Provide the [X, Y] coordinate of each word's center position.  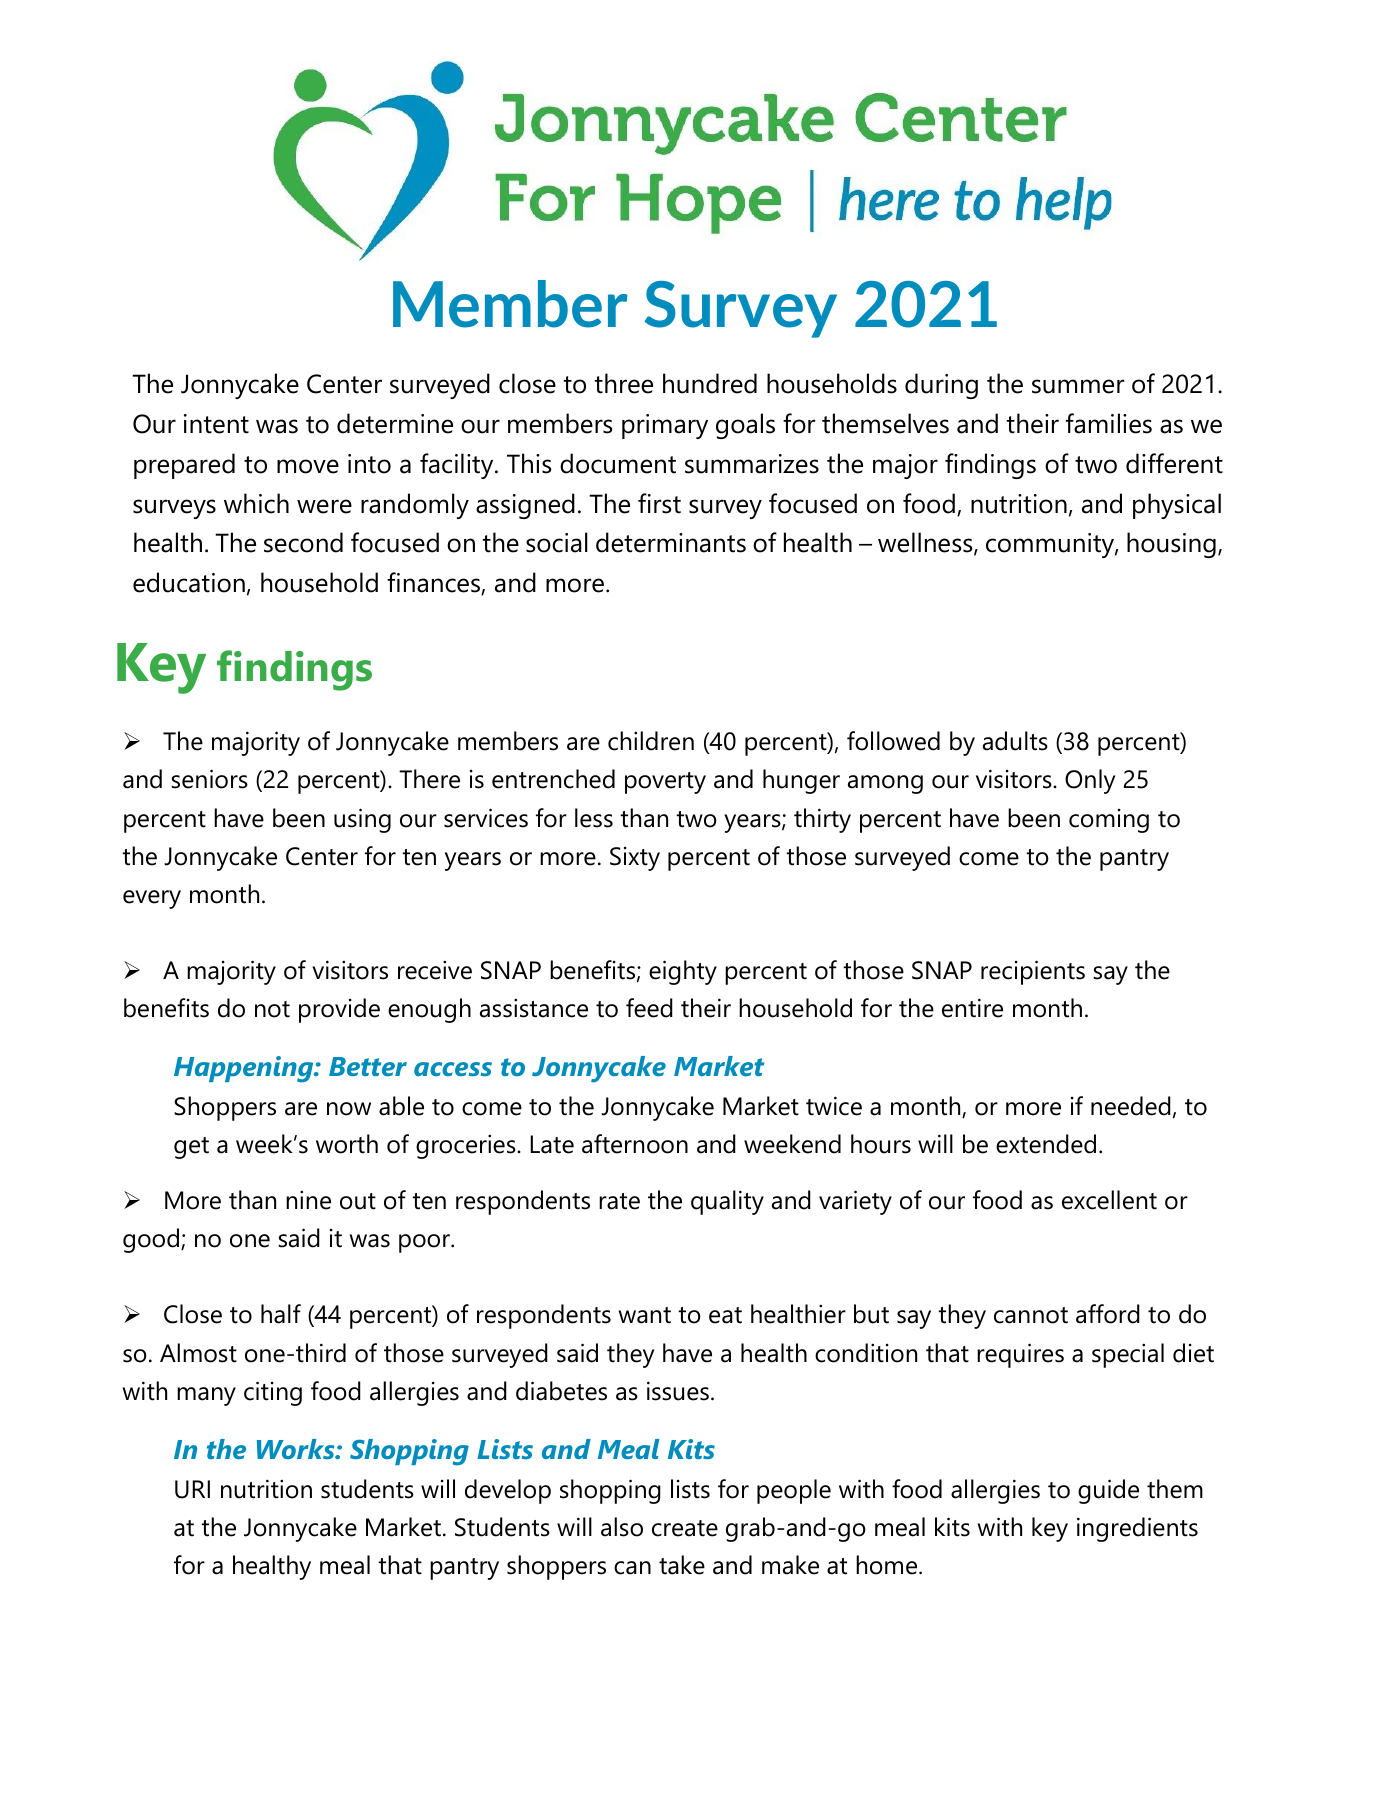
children [651, 741]
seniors [209, 779]
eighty [683, 972]
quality [727, 1202]
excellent [1109, 1200]
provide [339, 1010]
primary [665, 426]
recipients [1033, 972]
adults [1015, 741]
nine [308, 1200]
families [1109, 423]
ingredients [1137, 1529]
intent [216, 424]
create [685, 1528]
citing [273, 1393]
